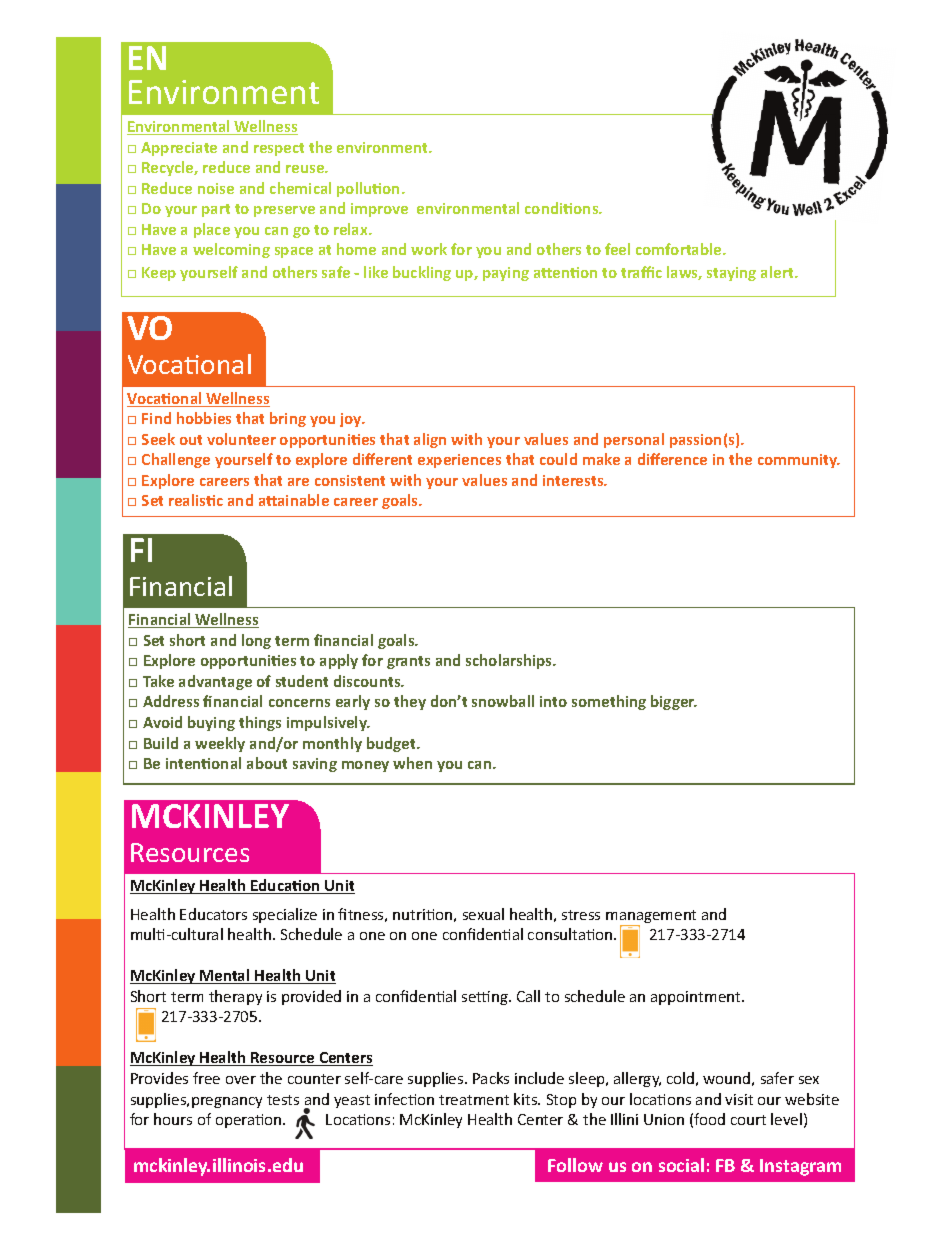  What do you see at coordinates (250, 1121) in the page?
I see `operation` at bounding box center [250, 1121].
